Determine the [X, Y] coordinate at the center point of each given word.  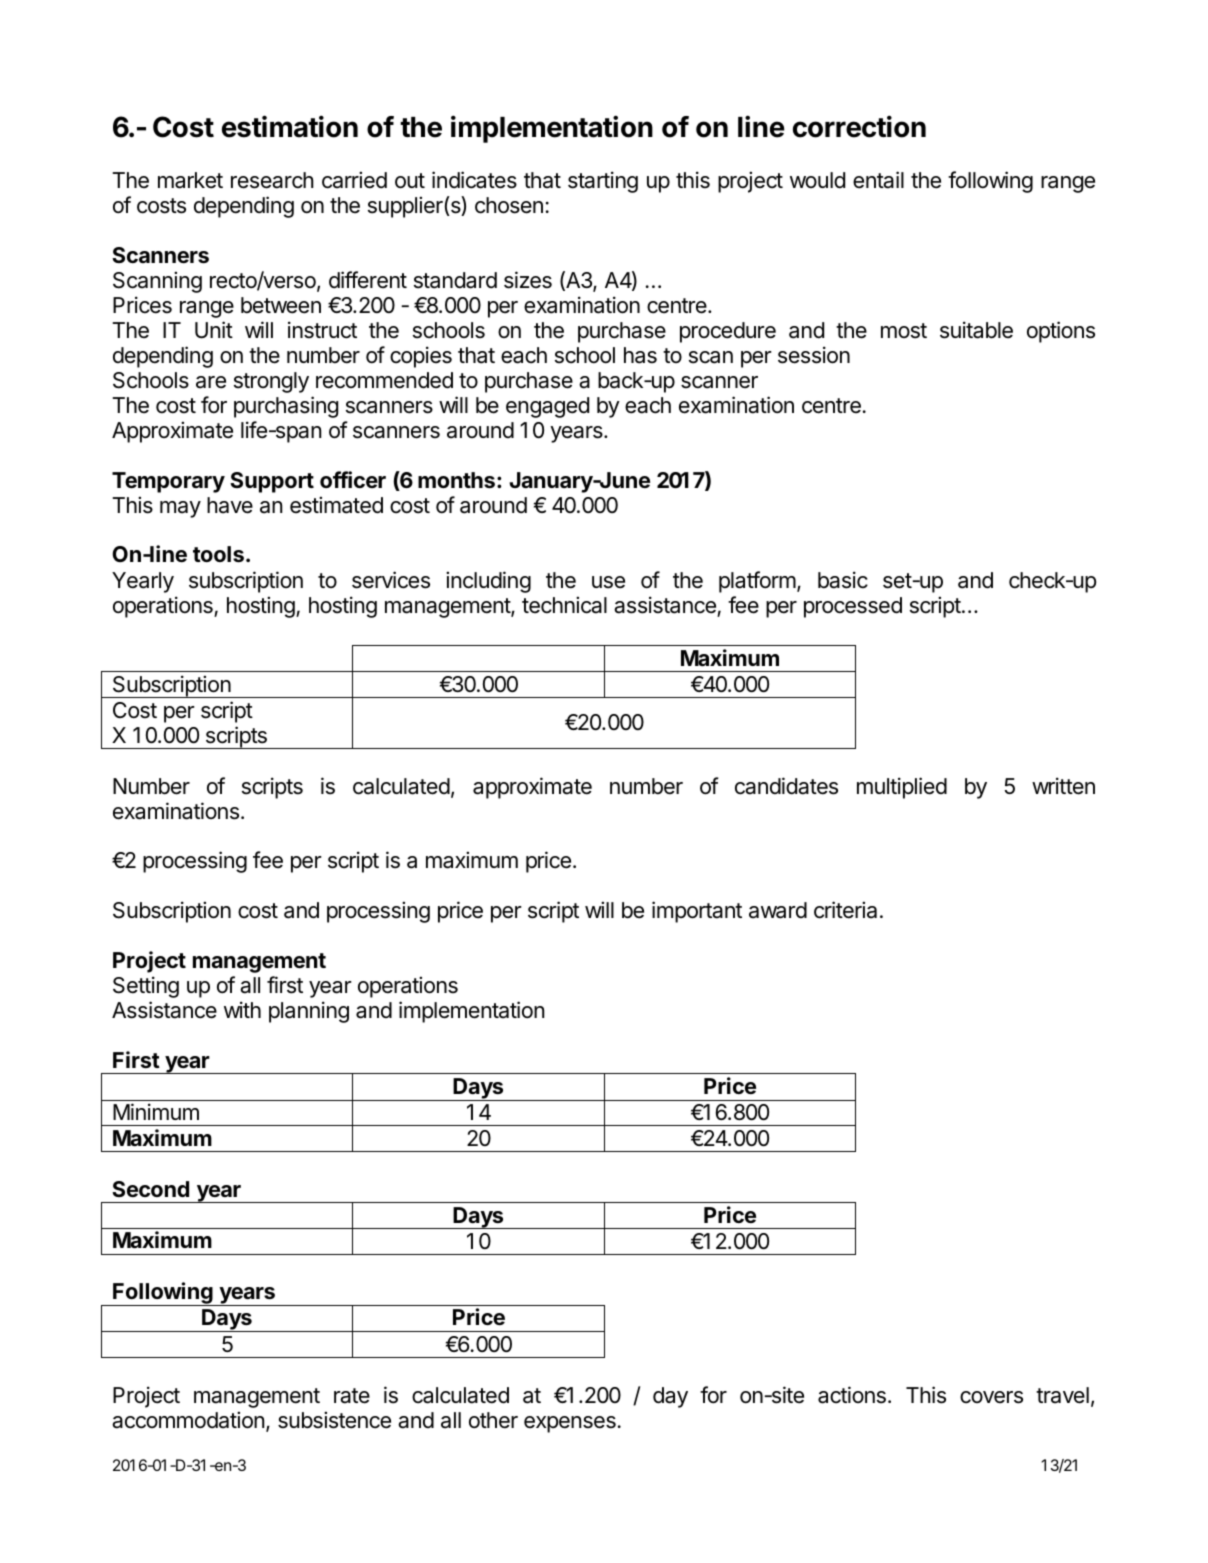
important [697, 912]
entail [878, 180]
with [242, 1009]
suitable [976, 330]
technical [564, 605]
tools [218, 554]
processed [853, 607]
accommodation [188, 1420]
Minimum [156, 1111]
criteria [845, 910]
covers [991, 1397]
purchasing [286, 407]
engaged [547, 407]
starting [603, 182]
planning [309, 1012]
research [272, 180]
